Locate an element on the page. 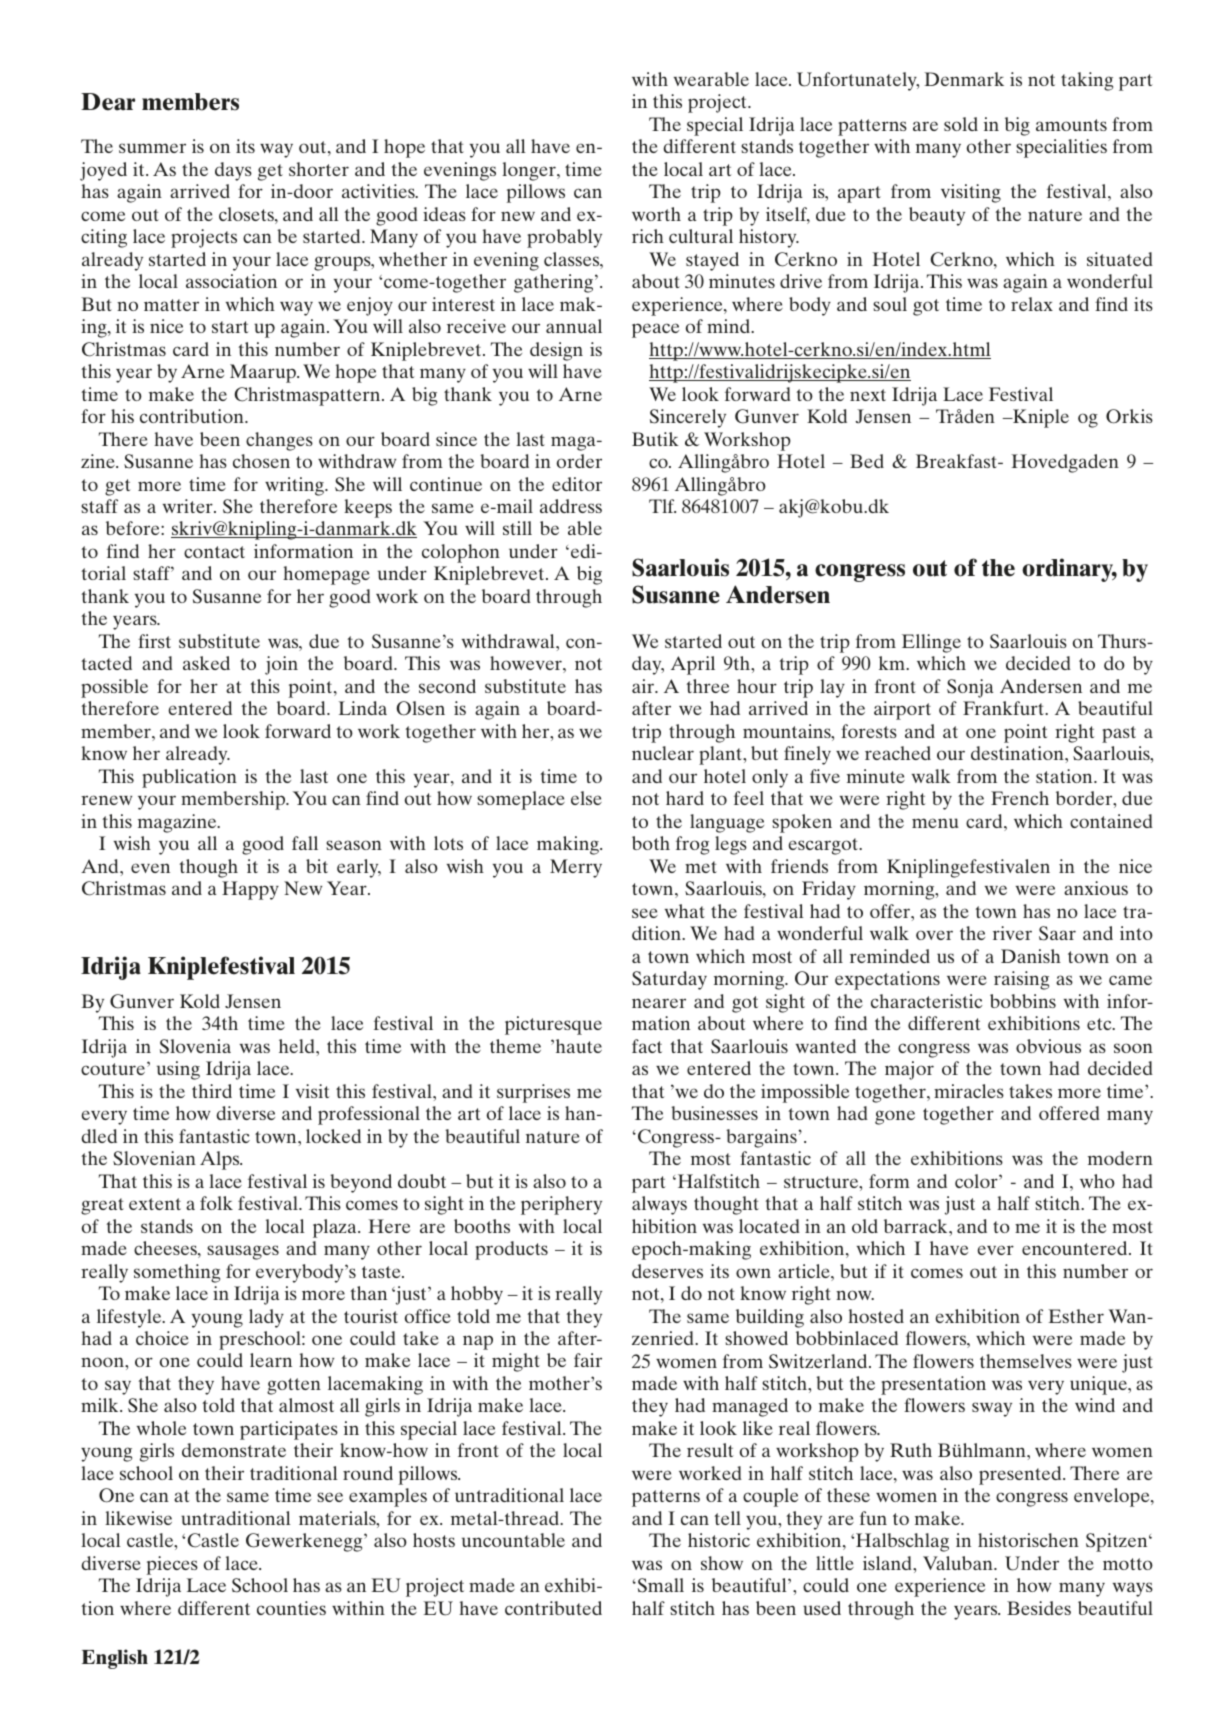 The image size is (1217, 1721). themselves is located at coordinates (1026, 1361).
